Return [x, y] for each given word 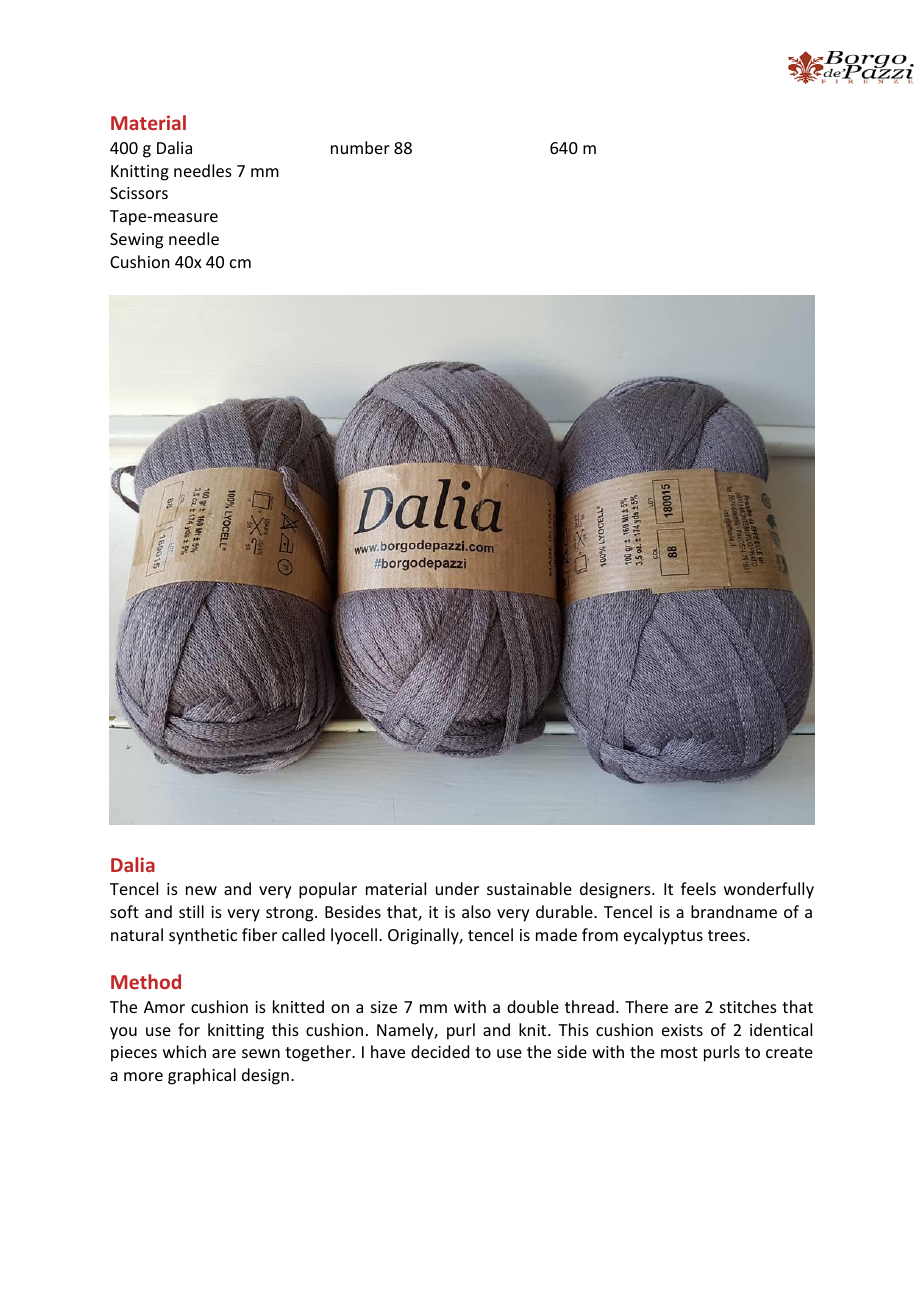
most [679, 1052]
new [201, 890]
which [184, 1051]
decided [440, 1051]
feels [698, 888]
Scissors [139, 193]
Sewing [136, 241]
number [360, 147]
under [457, 888]
